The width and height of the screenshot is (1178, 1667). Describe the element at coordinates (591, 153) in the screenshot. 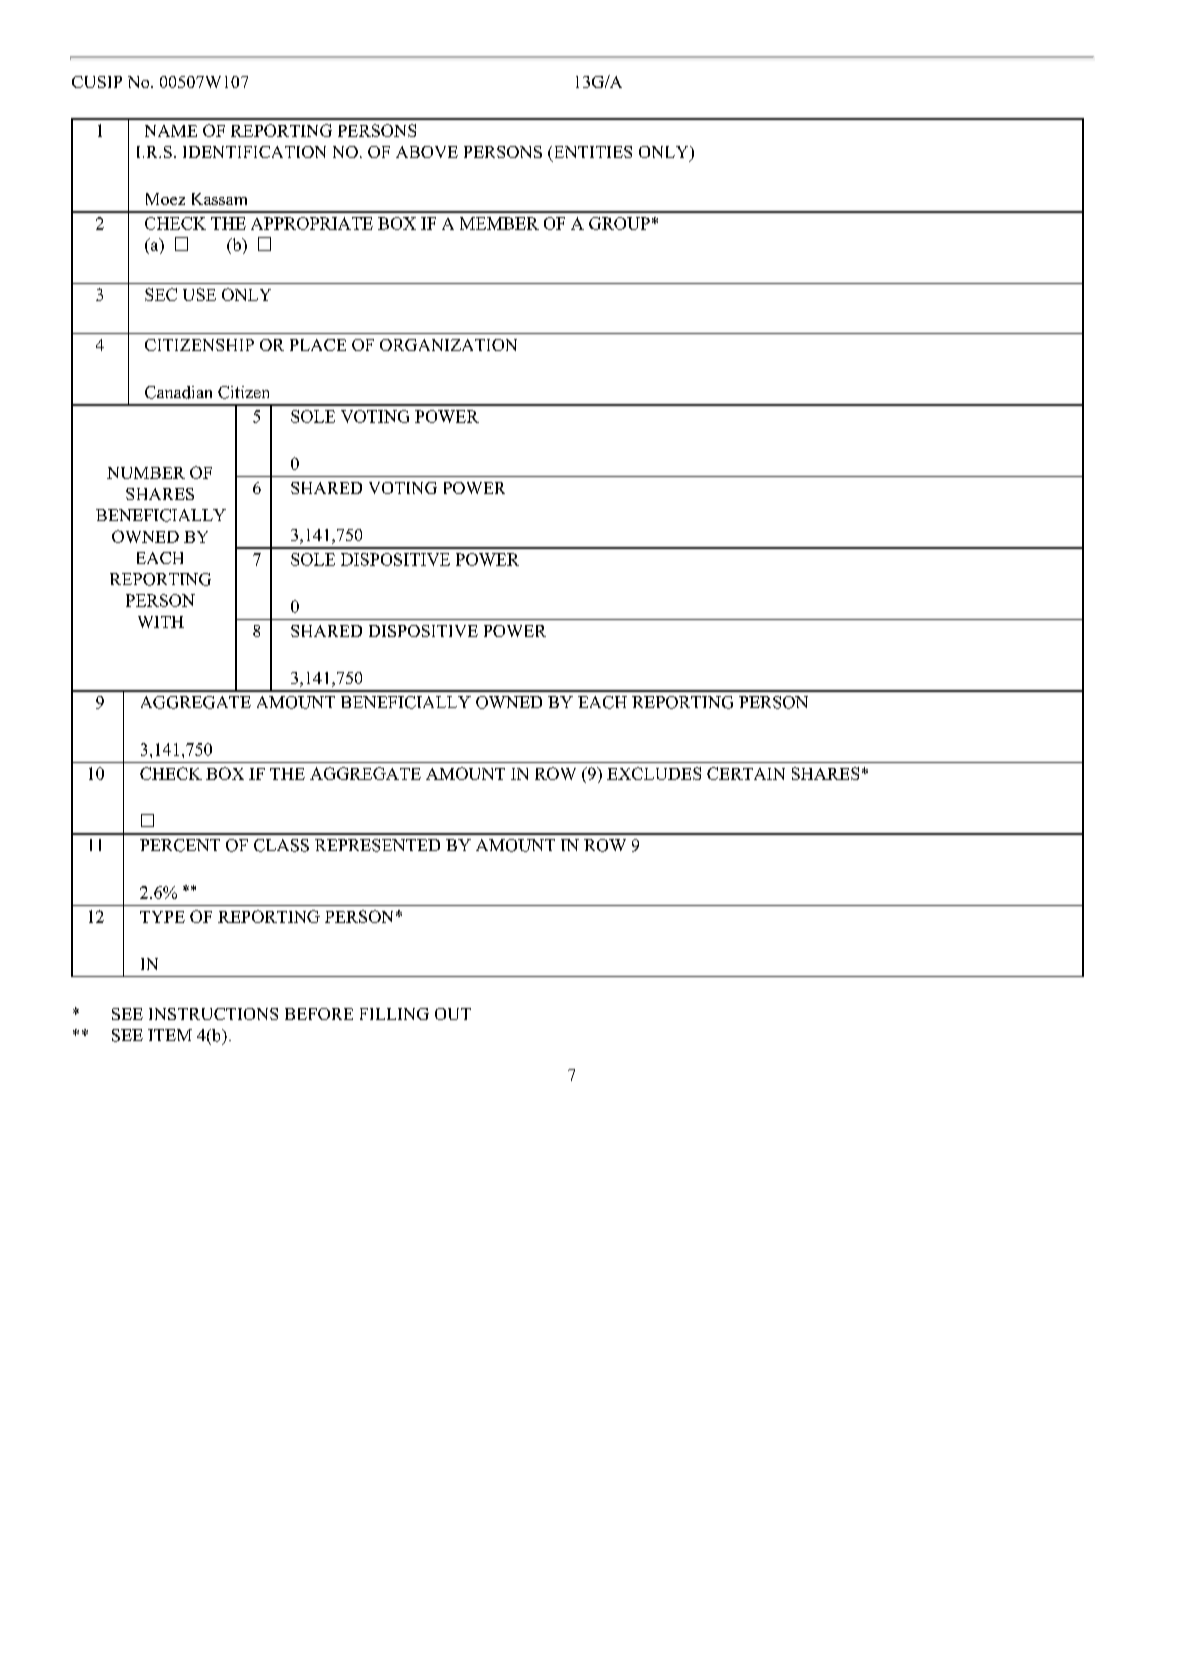

I see `ENTITIES` at that location.
